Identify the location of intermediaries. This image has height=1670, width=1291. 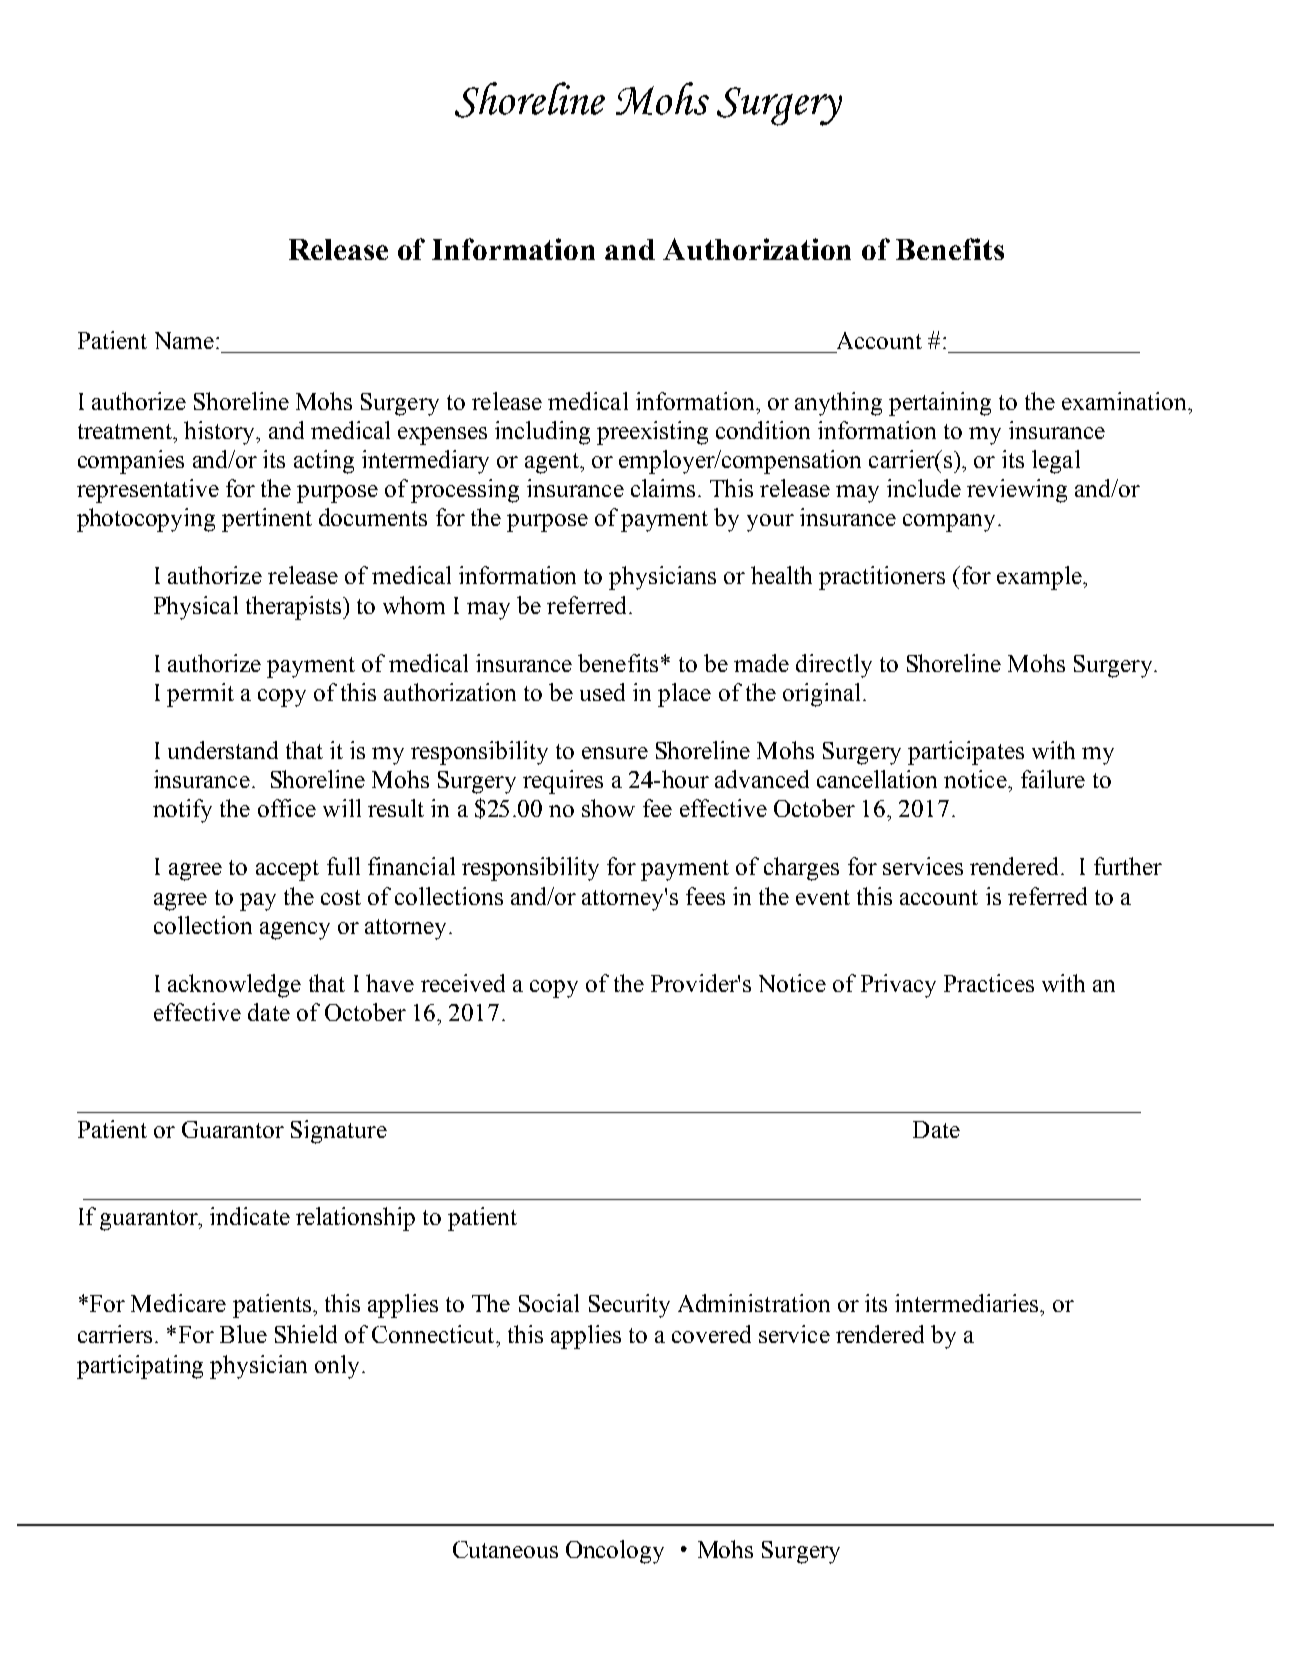
(968, 1303).
